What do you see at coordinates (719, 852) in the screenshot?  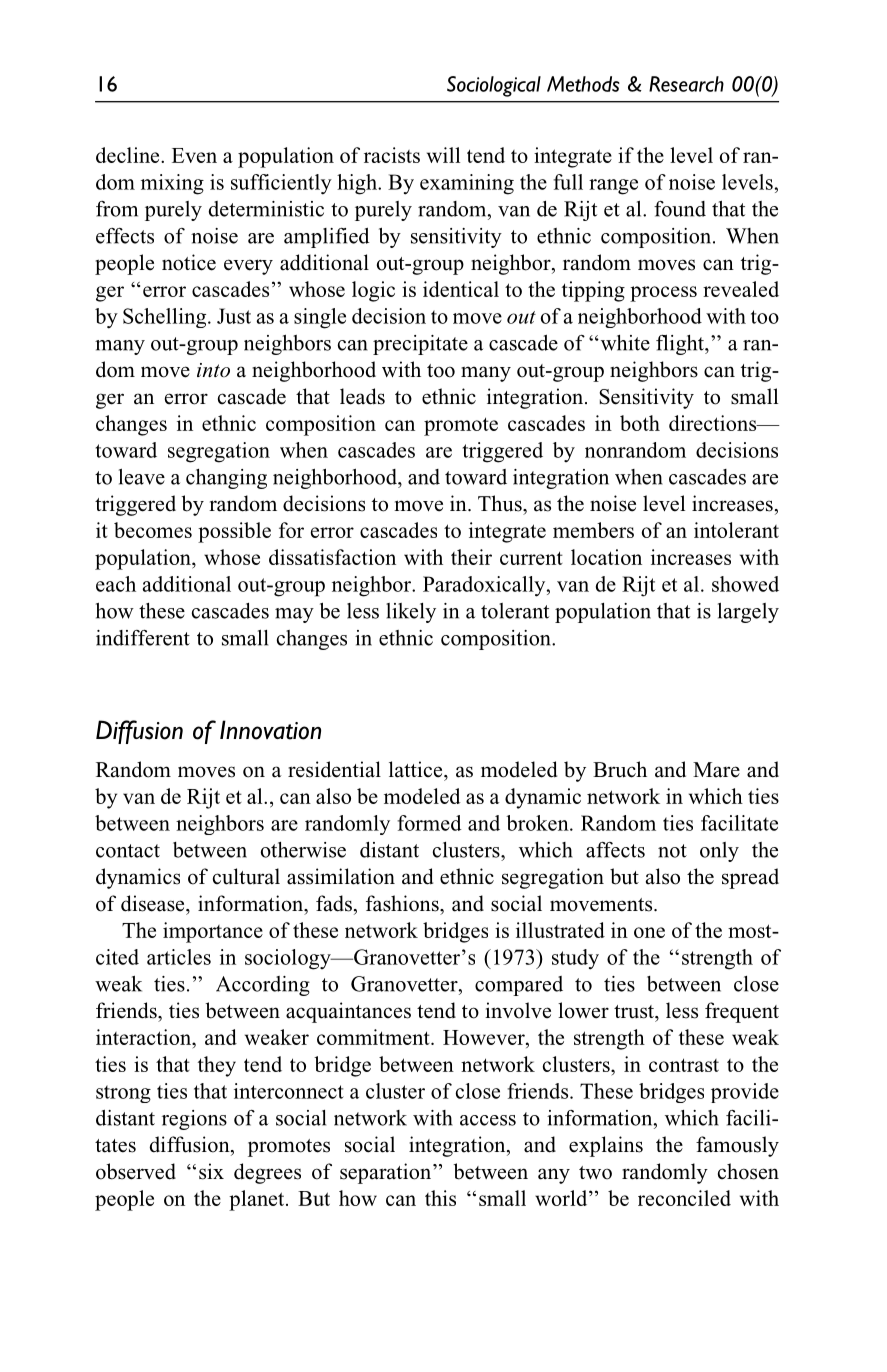 I see `only` at bounding box center [719, 852].
